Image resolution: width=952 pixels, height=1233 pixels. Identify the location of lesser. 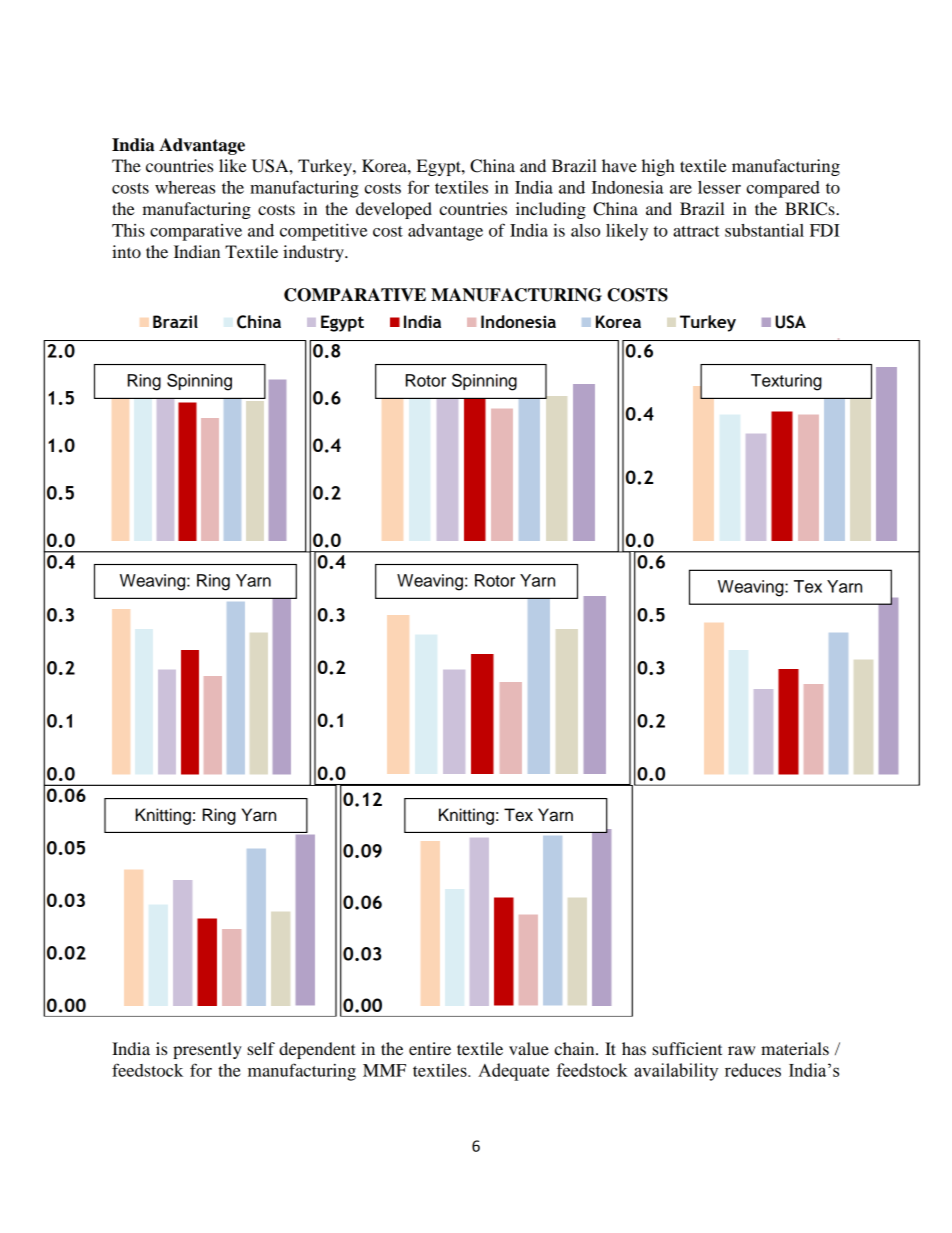
(719, 187).
